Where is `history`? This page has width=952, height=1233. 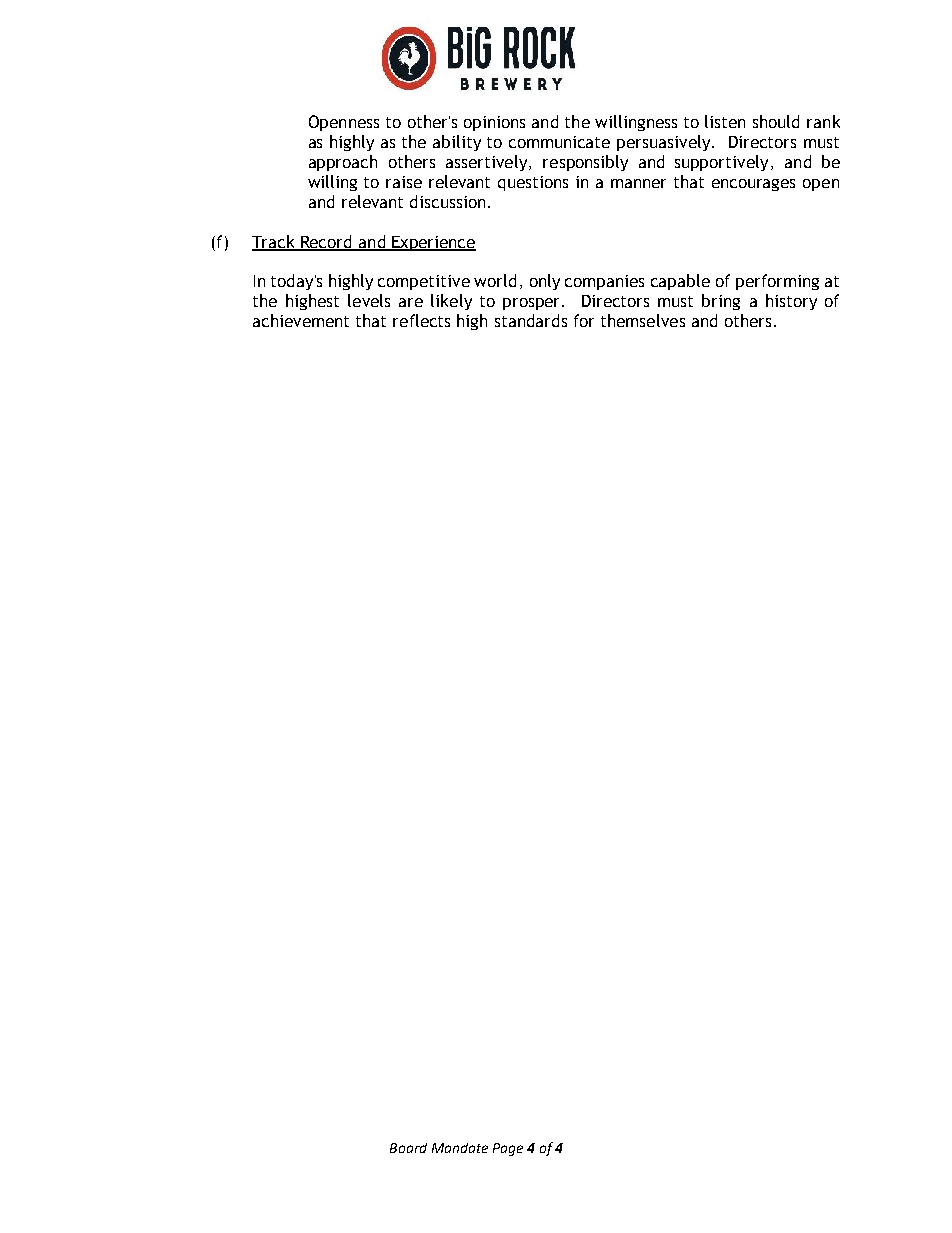 history is located at coordinates (791, 302).
